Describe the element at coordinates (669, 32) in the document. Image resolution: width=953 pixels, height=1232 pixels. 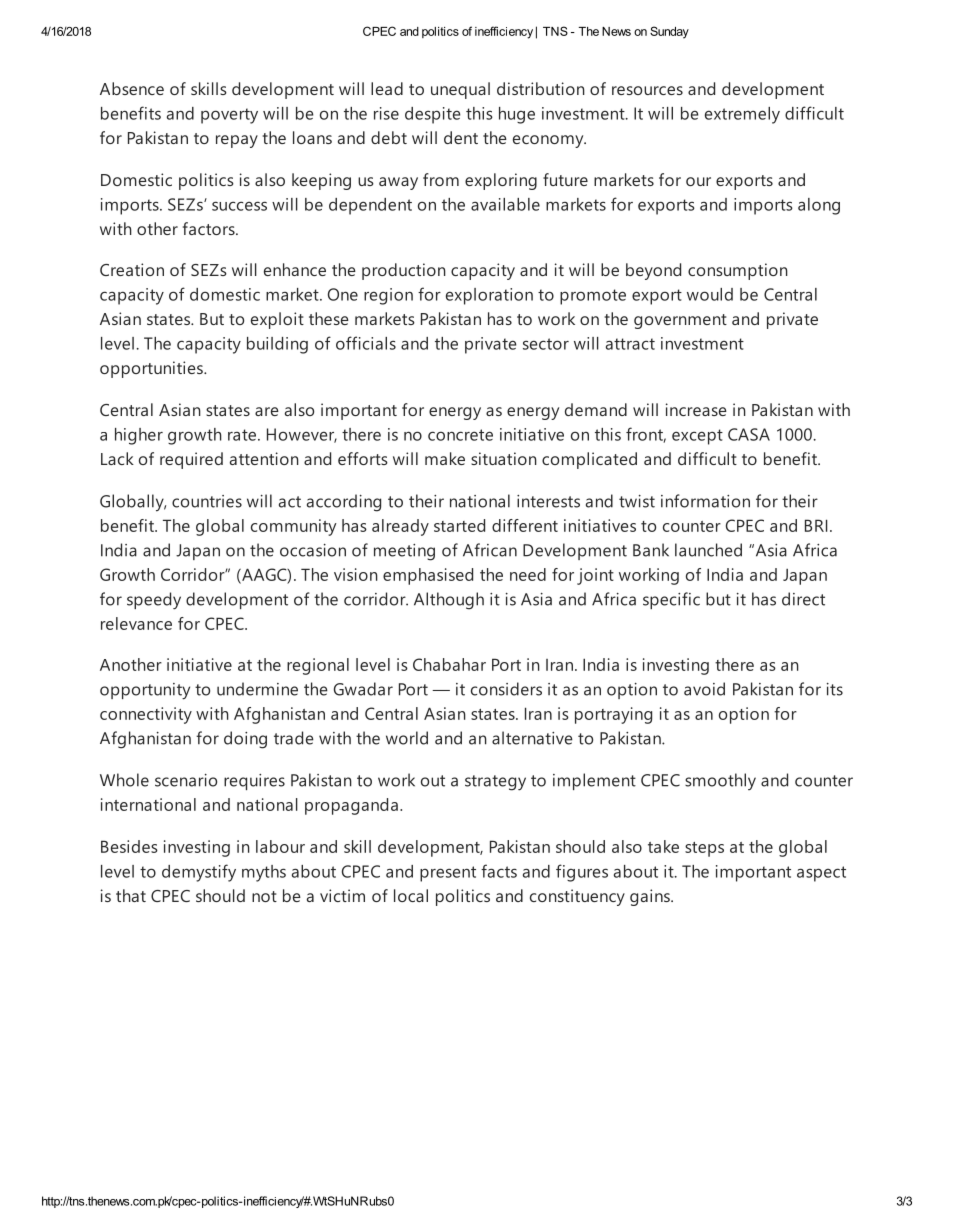
I see `Sunday` at that location.
